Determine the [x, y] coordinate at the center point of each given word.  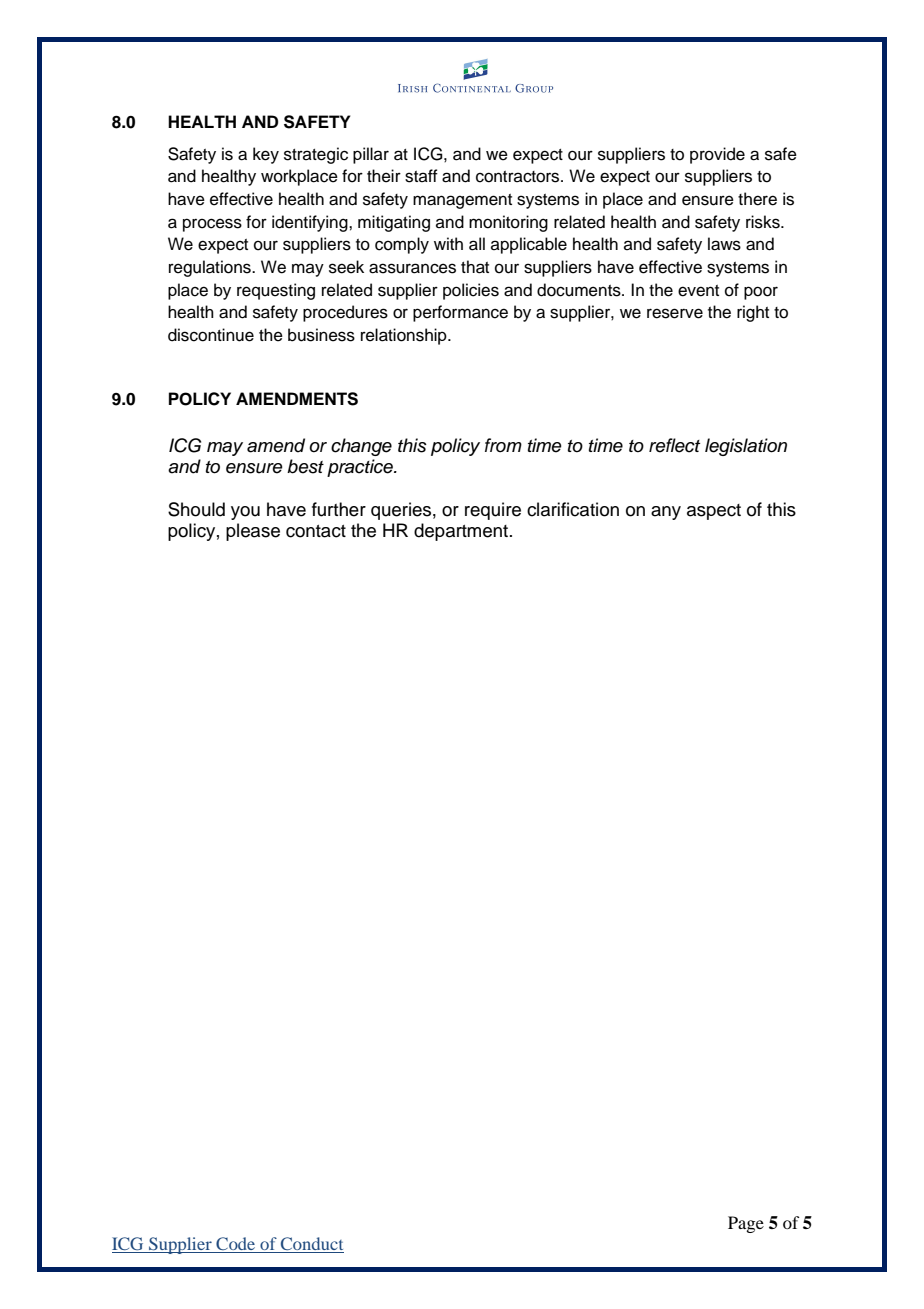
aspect [714, 512]
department [462, 532]
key [266, 155]
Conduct [311, 1245]
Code [236, 1245]
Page [746, 1224]
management [462, 201]
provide [717, 155]
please [253, 532]
